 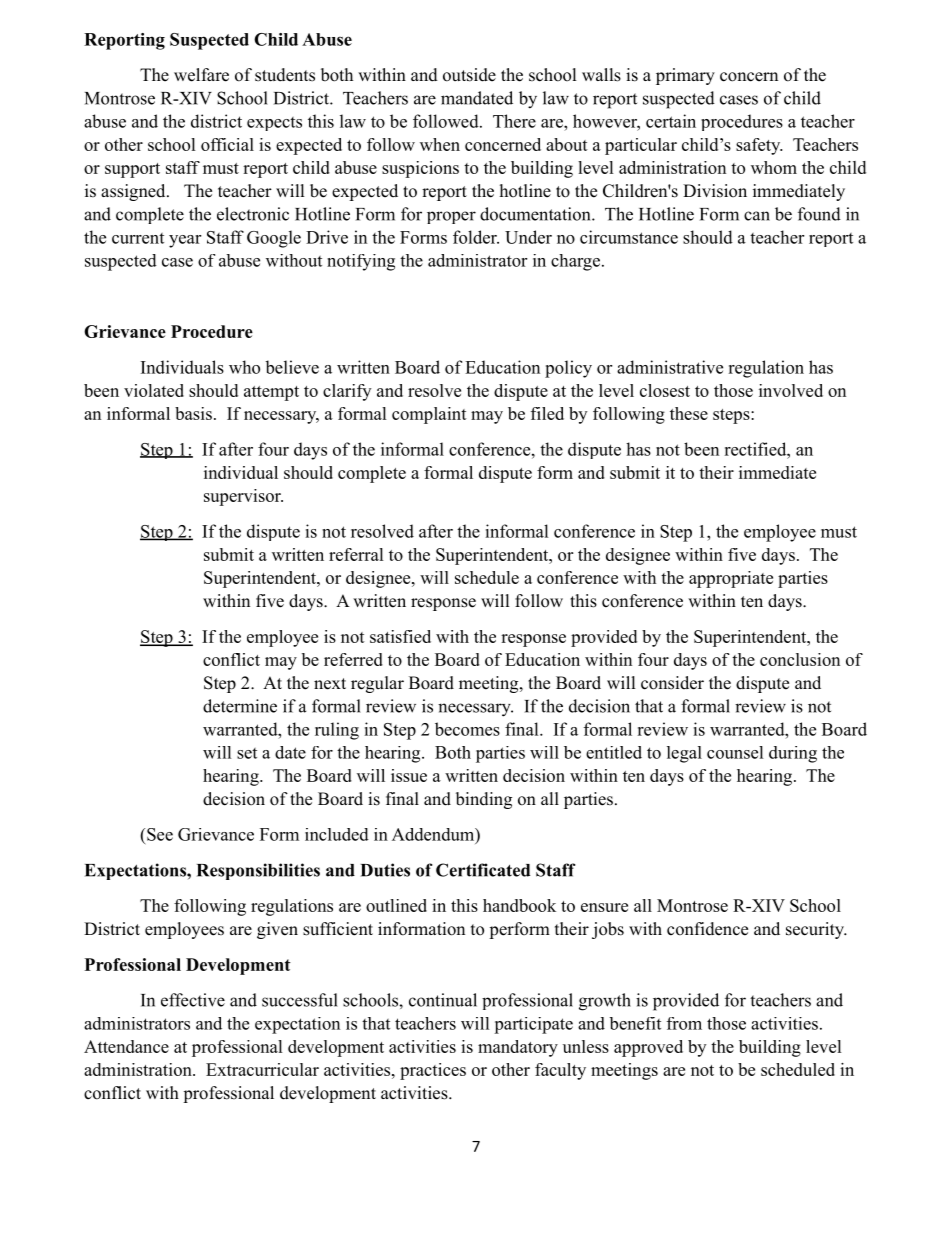 I want to click on conclusion, so click(x=800, y=659).
